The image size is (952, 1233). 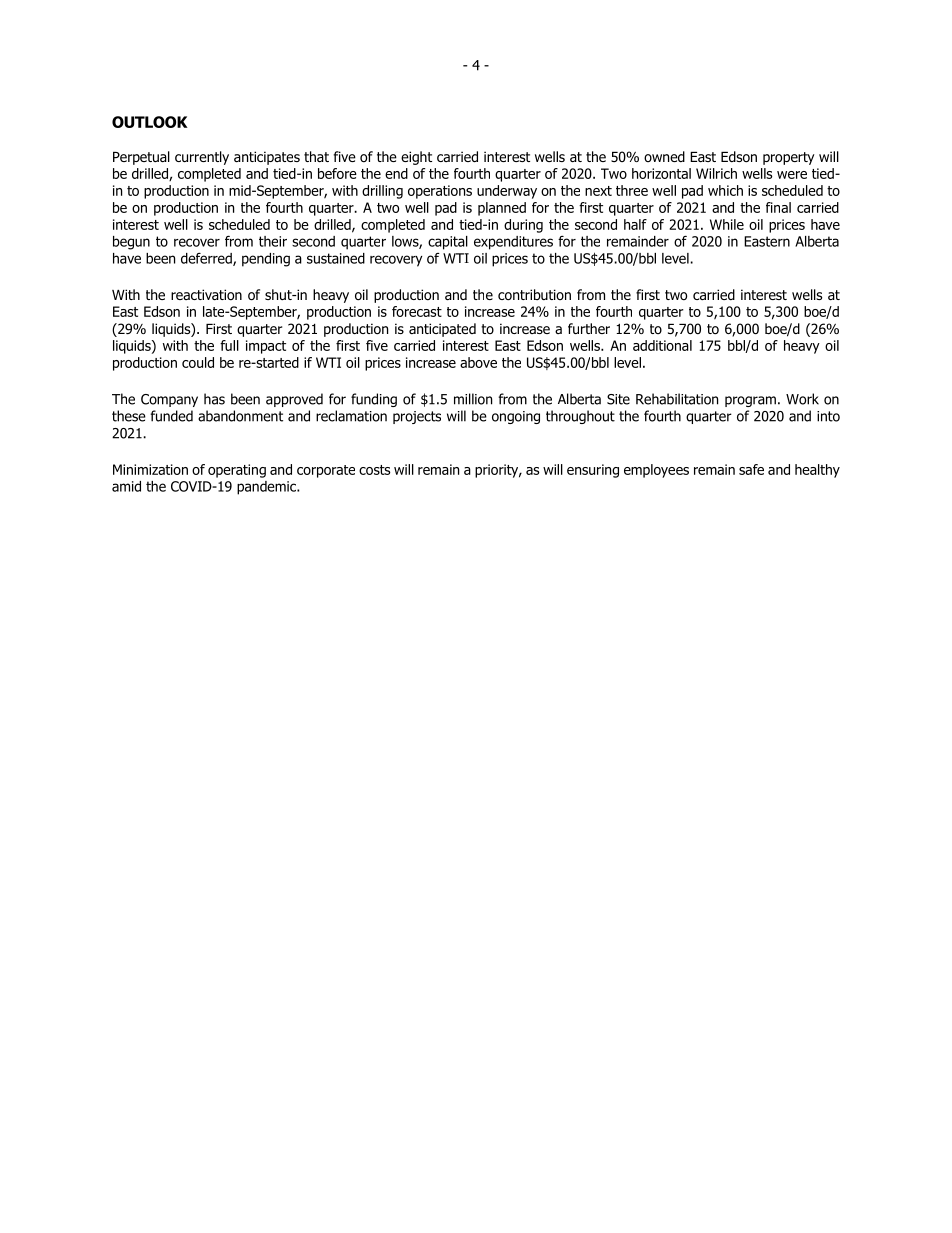 What do you see at coordinates (751, 469) in the screenshot?
I see `safe` at bounding box center [751, 469].
